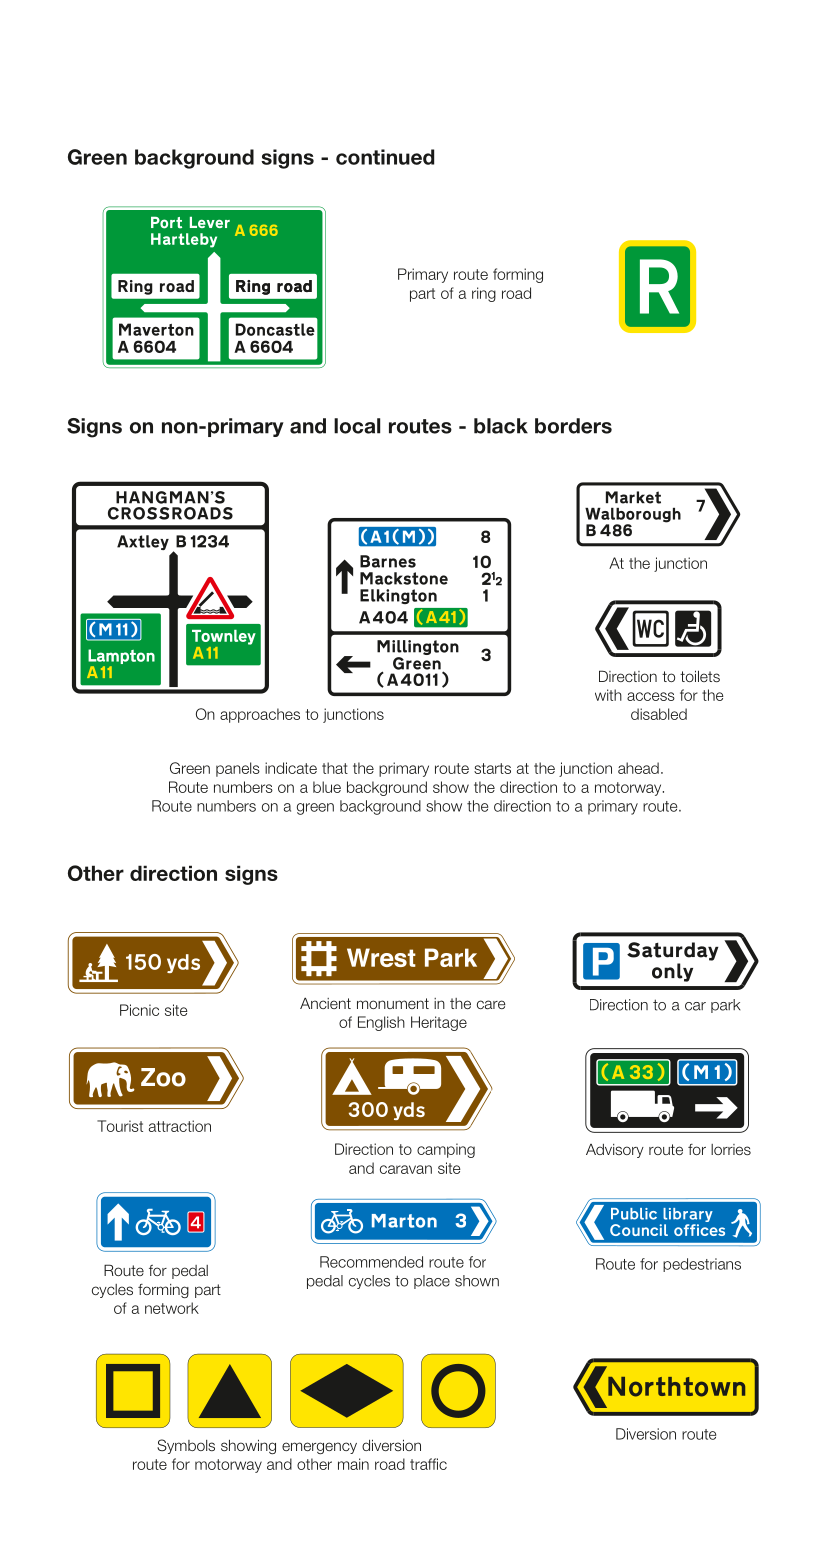 The height and width of the screenshot is (1561, 833). I want to click on starts, so click(492, 768).
